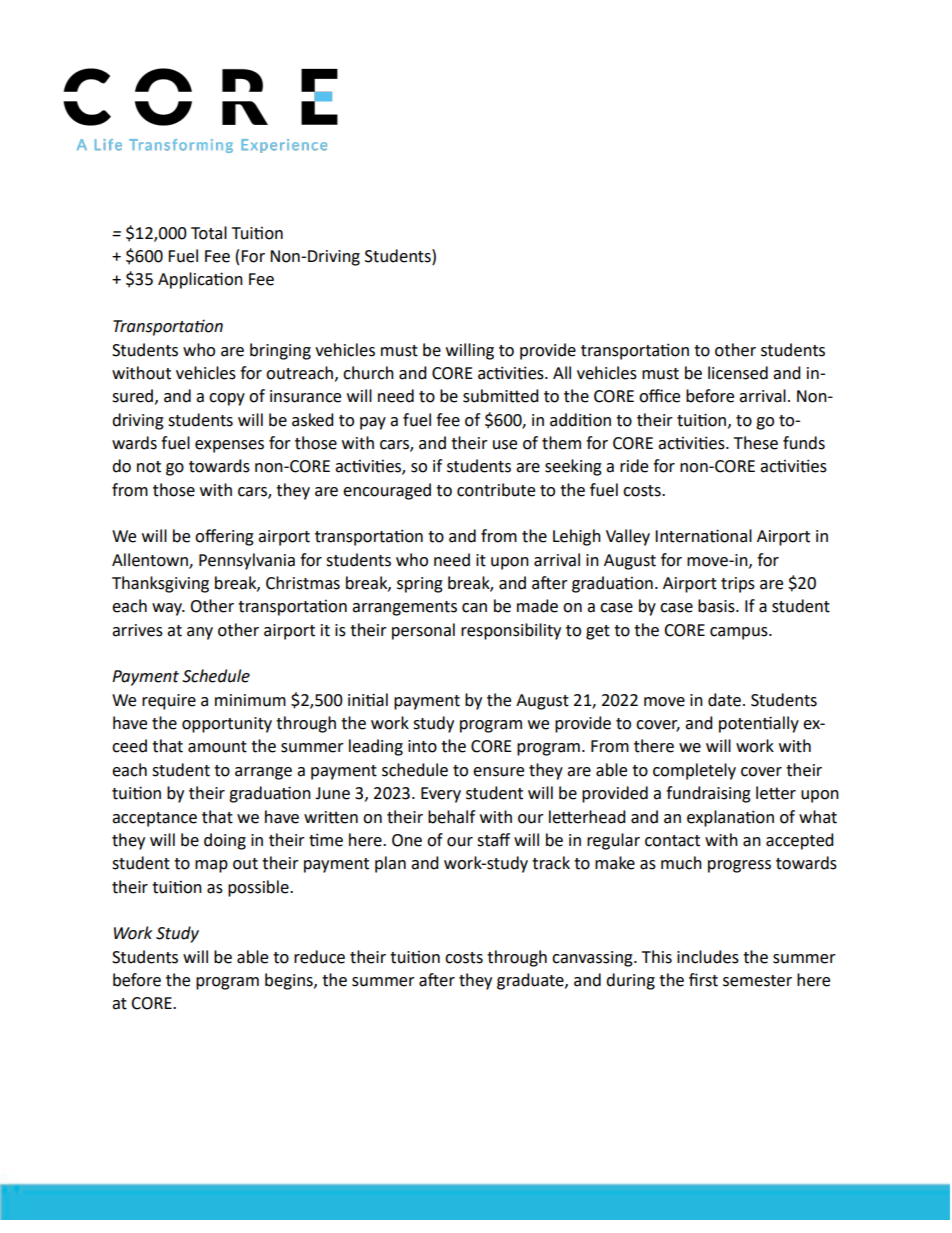 The width and height of the screenshot is (952, 1233). Describe the element at coordinates (227, 725) in the screenshot. I see `opportunity` at that location.
